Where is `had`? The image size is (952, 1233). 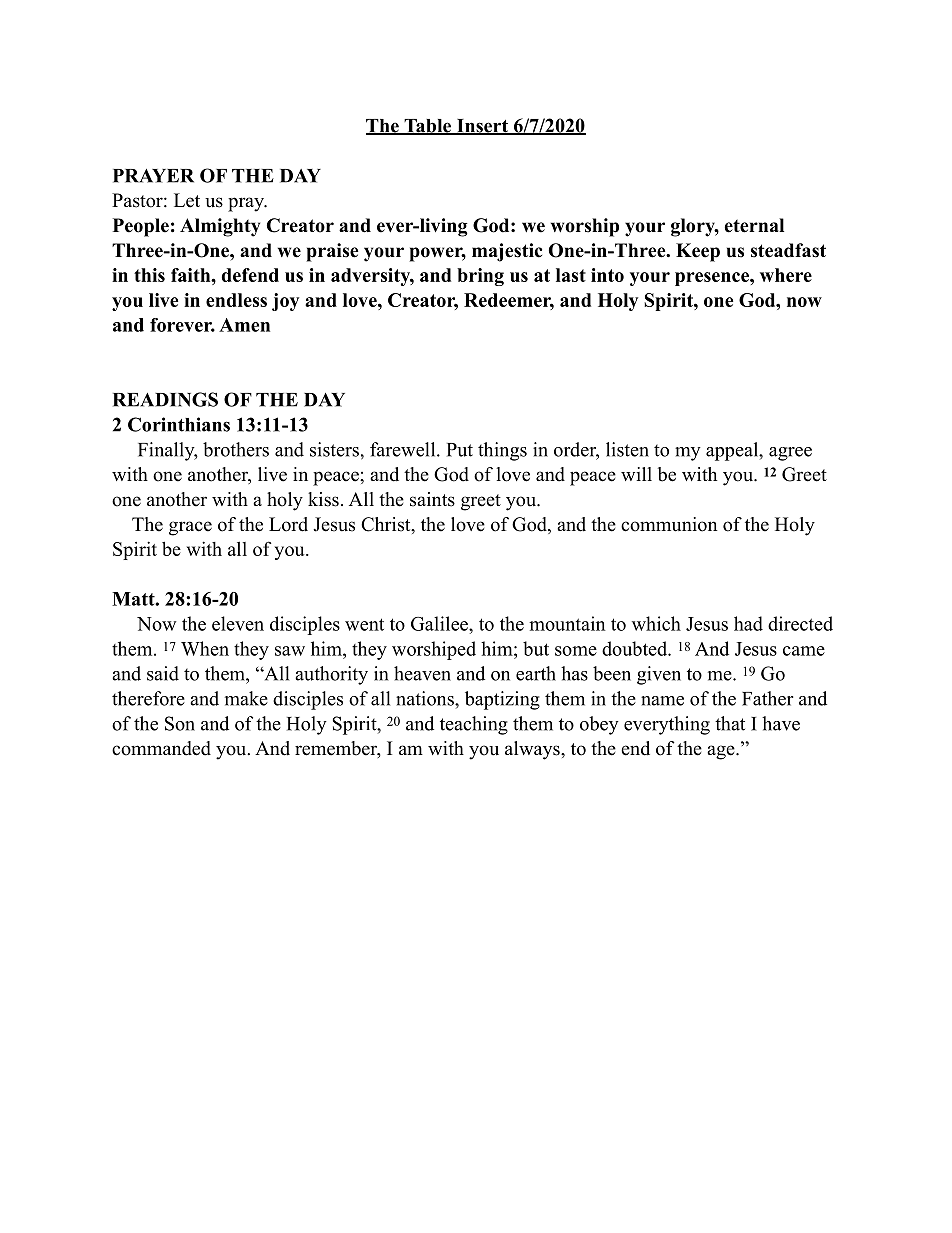 had is located at coordinates (748, 623).
